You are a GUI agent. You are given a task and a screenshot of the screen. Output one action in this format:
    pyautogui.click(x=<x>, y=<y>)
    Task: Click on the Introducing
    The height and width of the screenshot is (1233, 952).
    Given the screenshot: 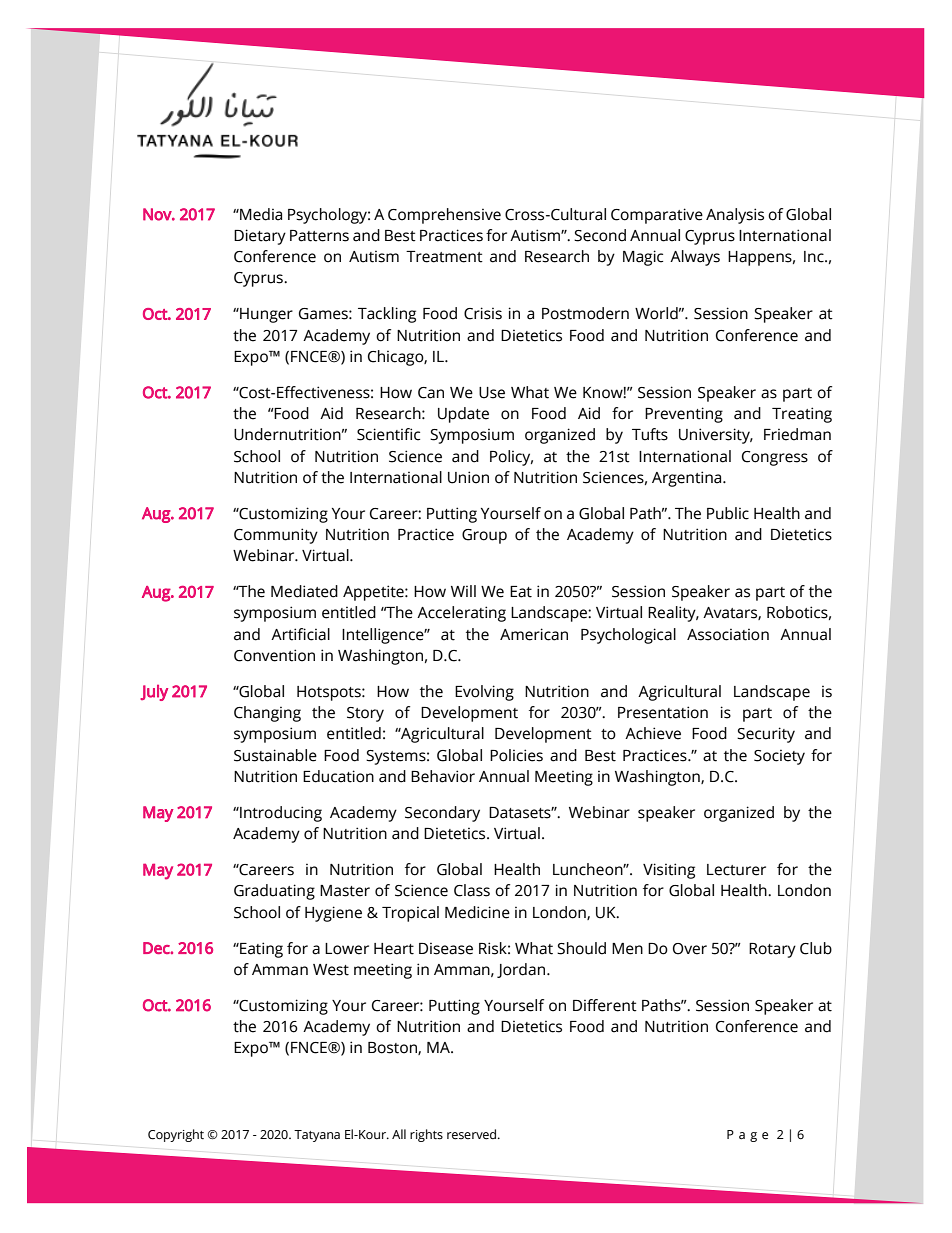 What is the action you would take?
    pyautogui.click(x=280, y=814)
